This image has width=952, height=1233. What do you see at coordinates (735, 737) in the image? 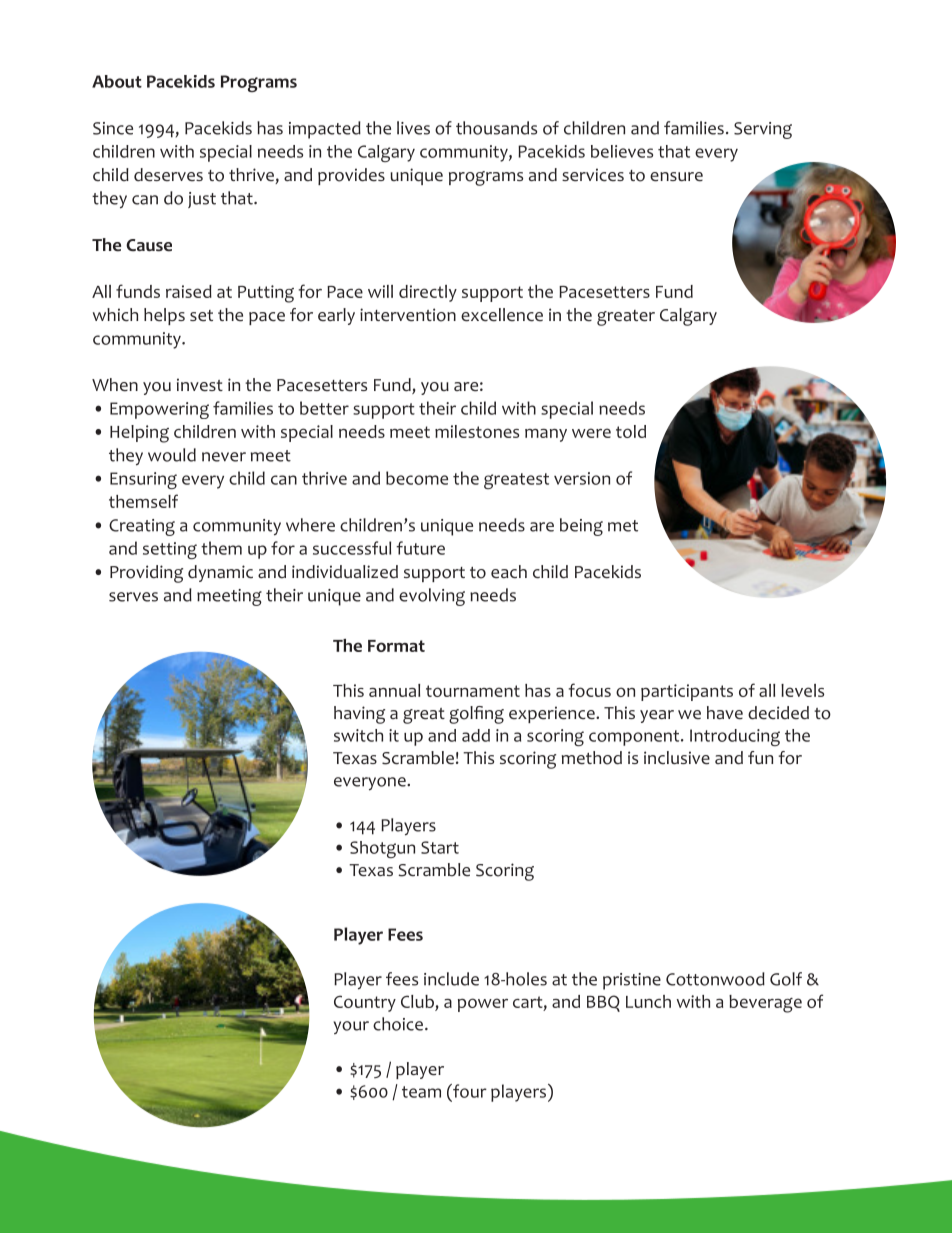
I see `Introducing` at bounding box center [735, 737].
